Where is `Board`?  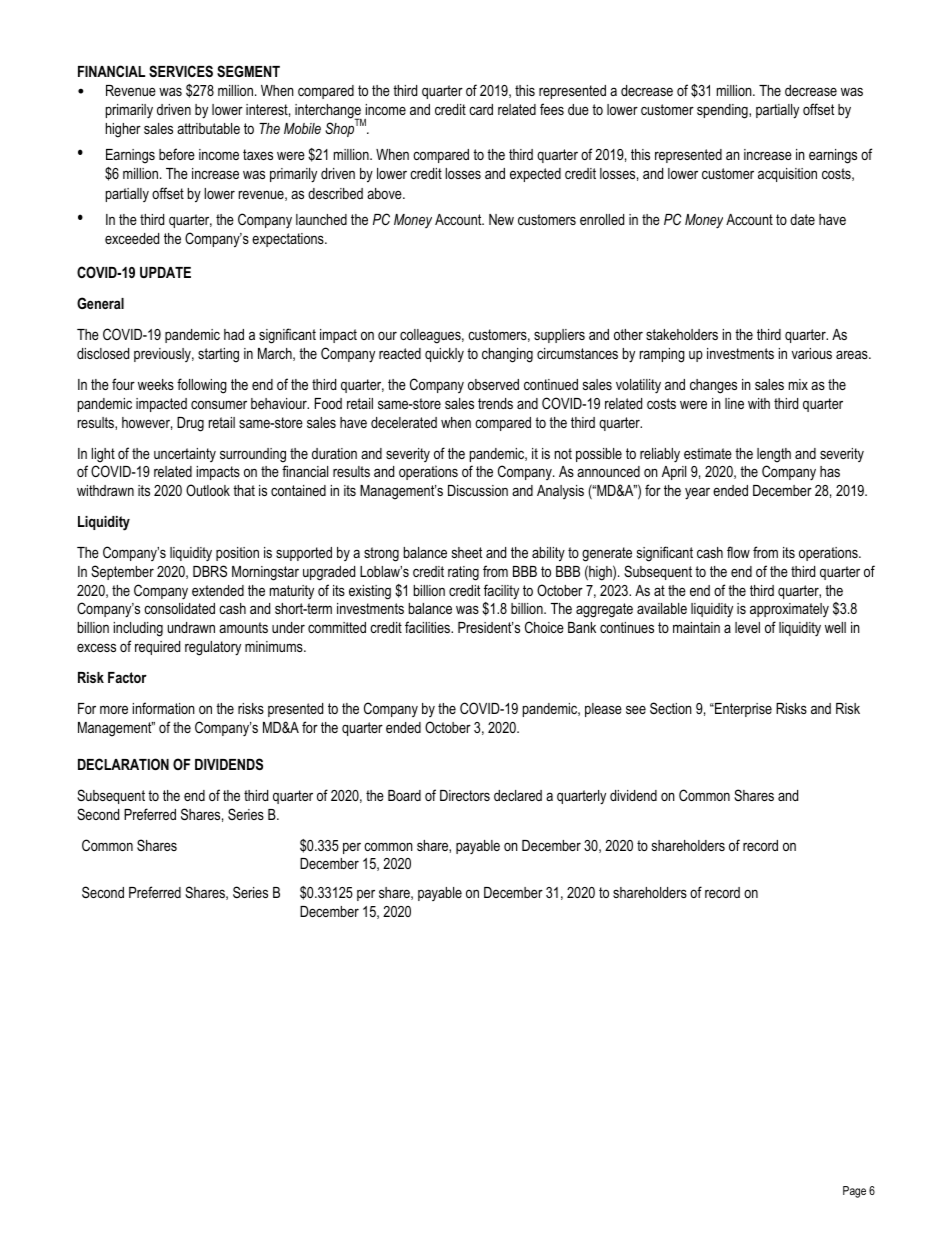
Board is located at coordinates (404, 795).
